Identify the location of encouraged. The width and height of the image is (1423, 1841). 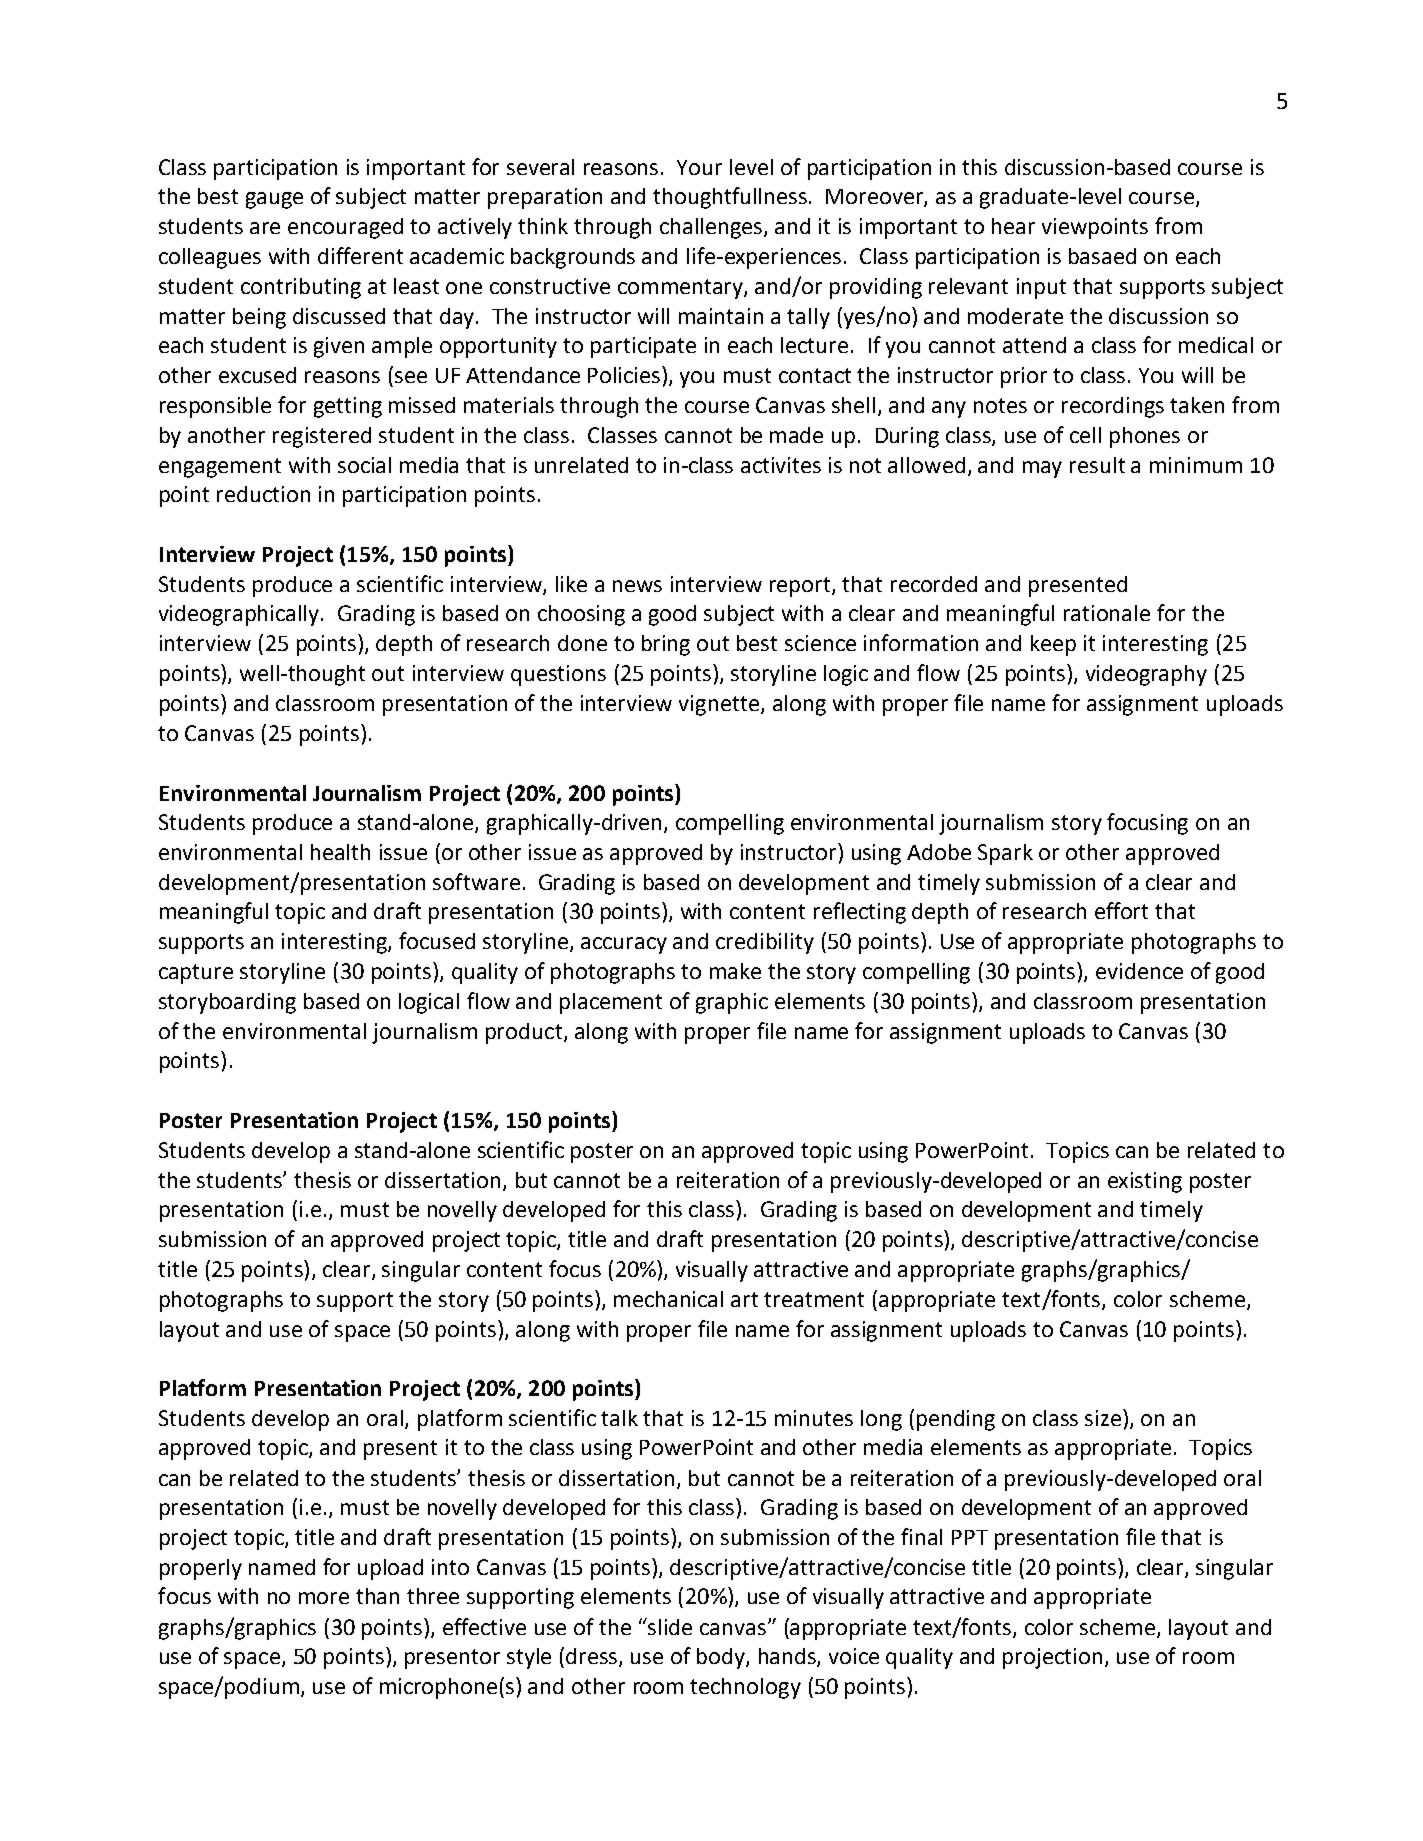
(345, 228).
